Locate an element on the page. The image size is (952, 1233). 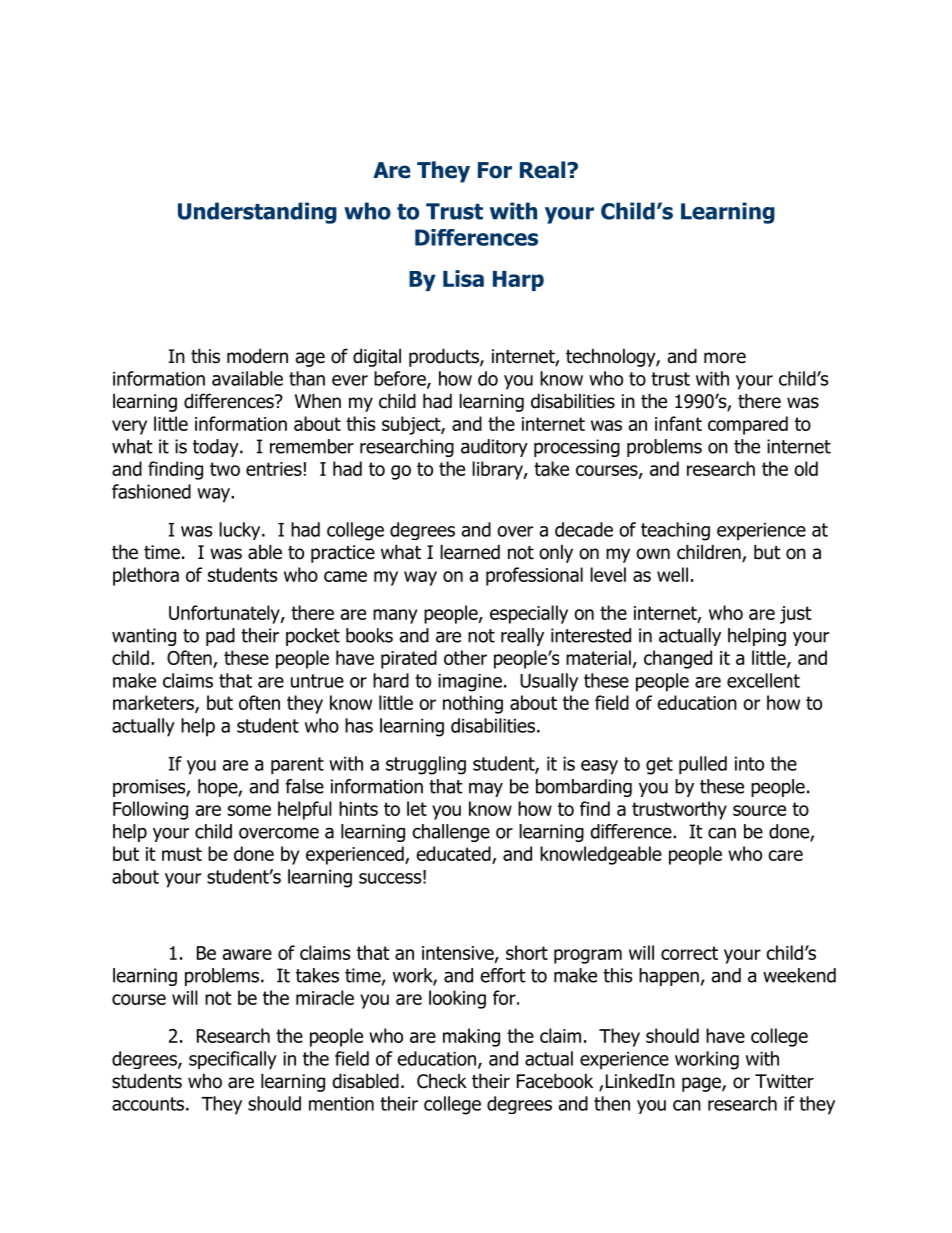
specifically is located at coordinates (233, 1060).
